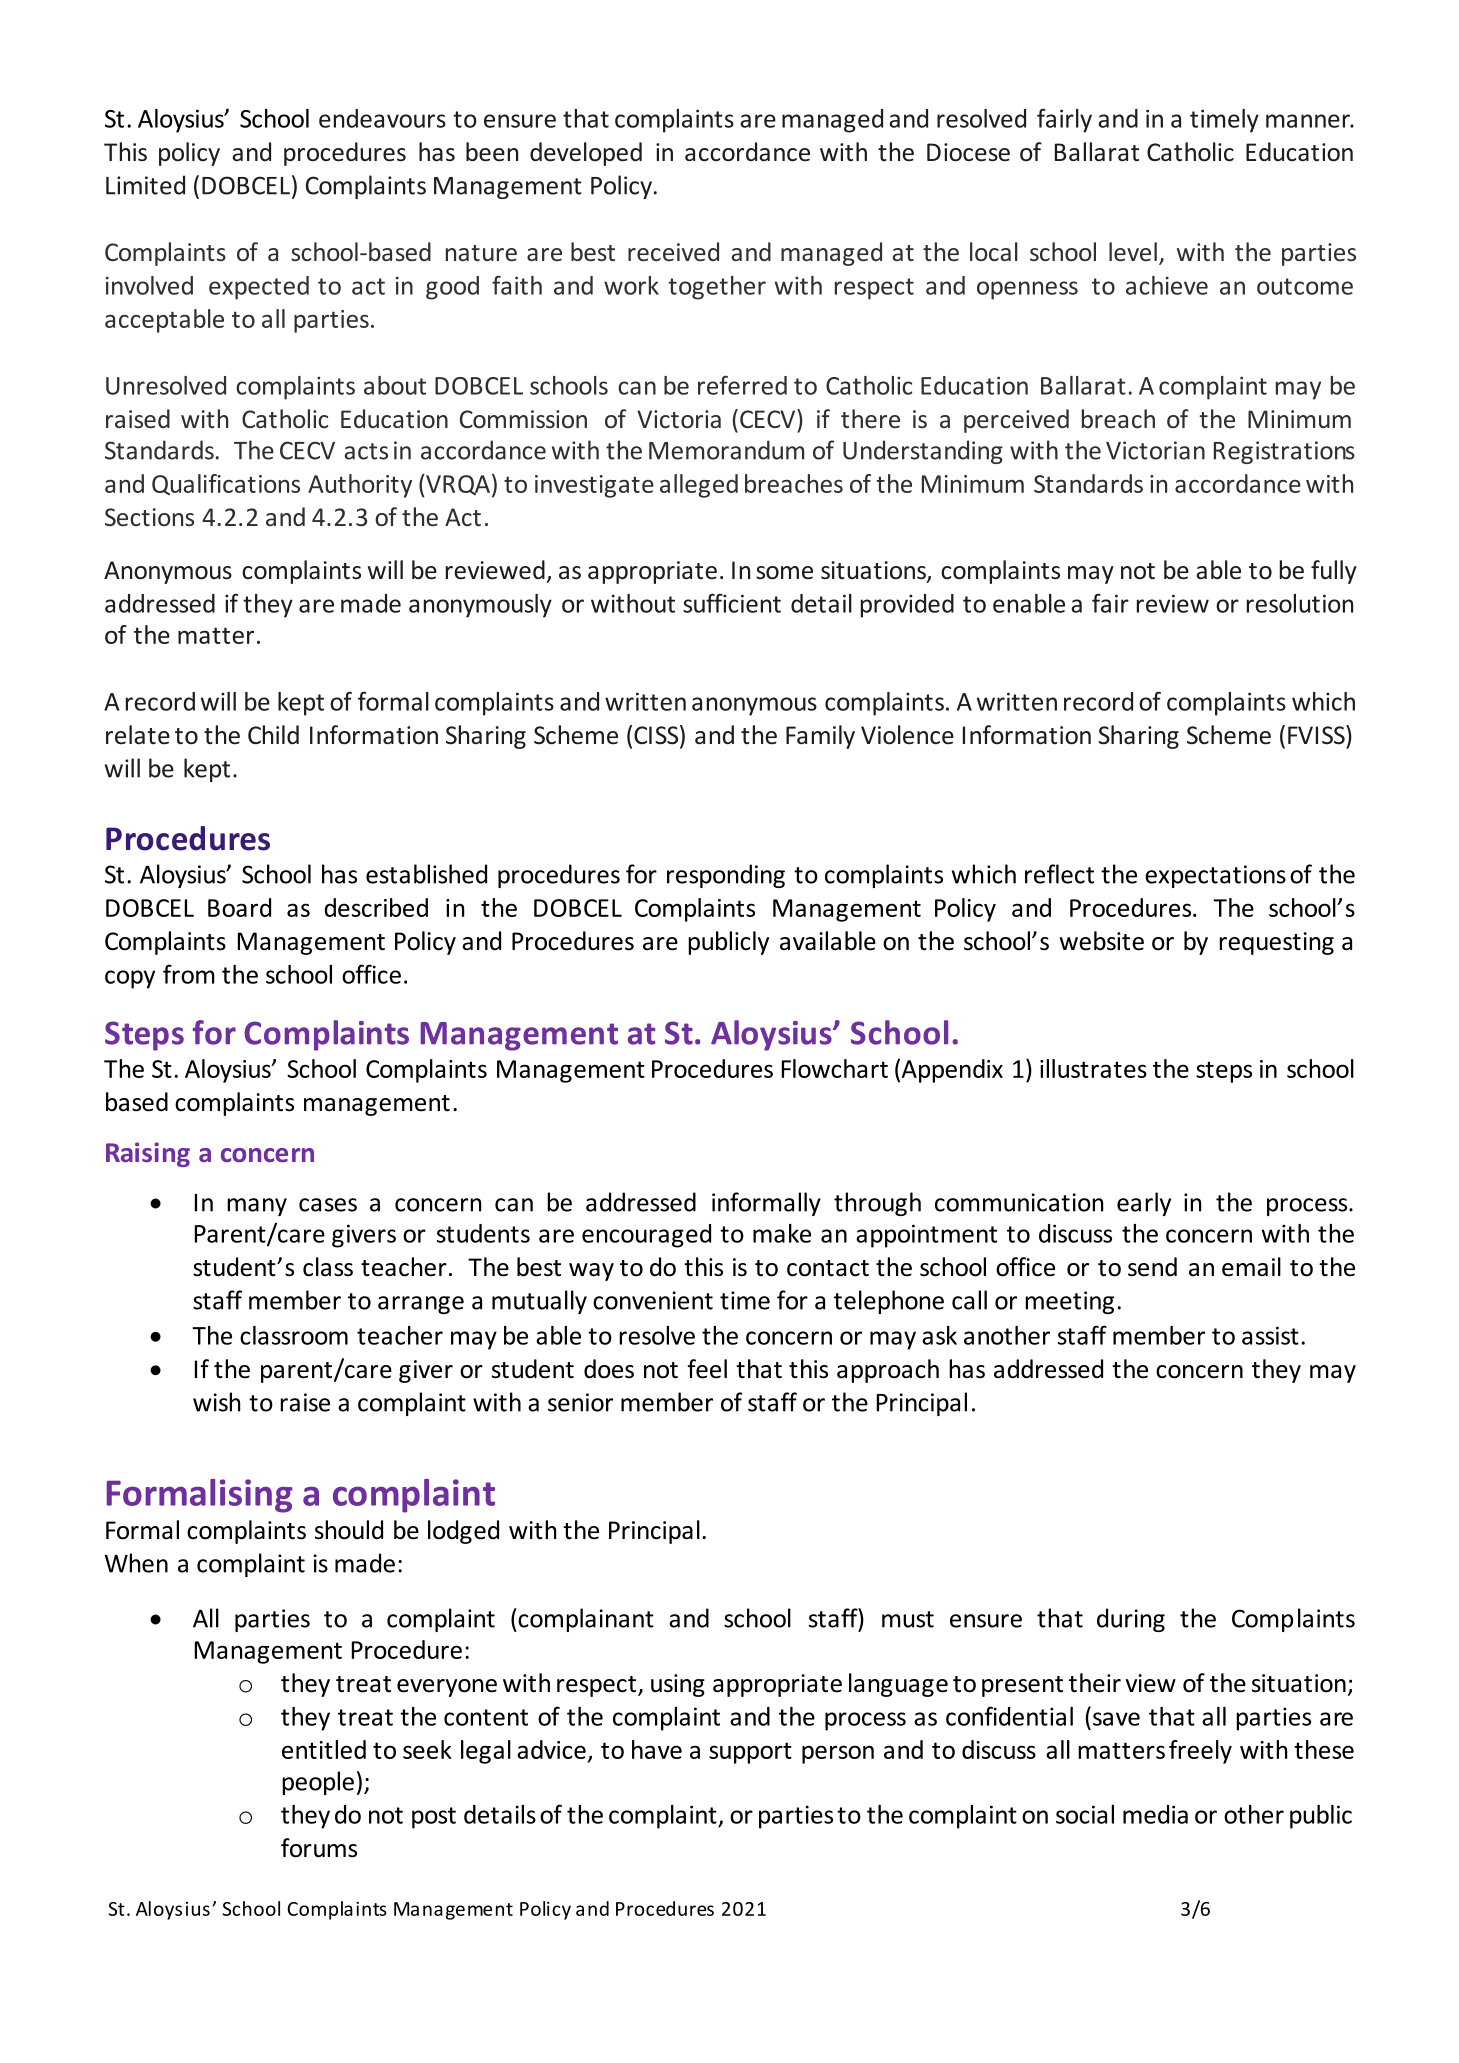  What do you see at coordinates (1133, 251) in the screenshot?
I see `level` at bounding box center [1133, 251].
